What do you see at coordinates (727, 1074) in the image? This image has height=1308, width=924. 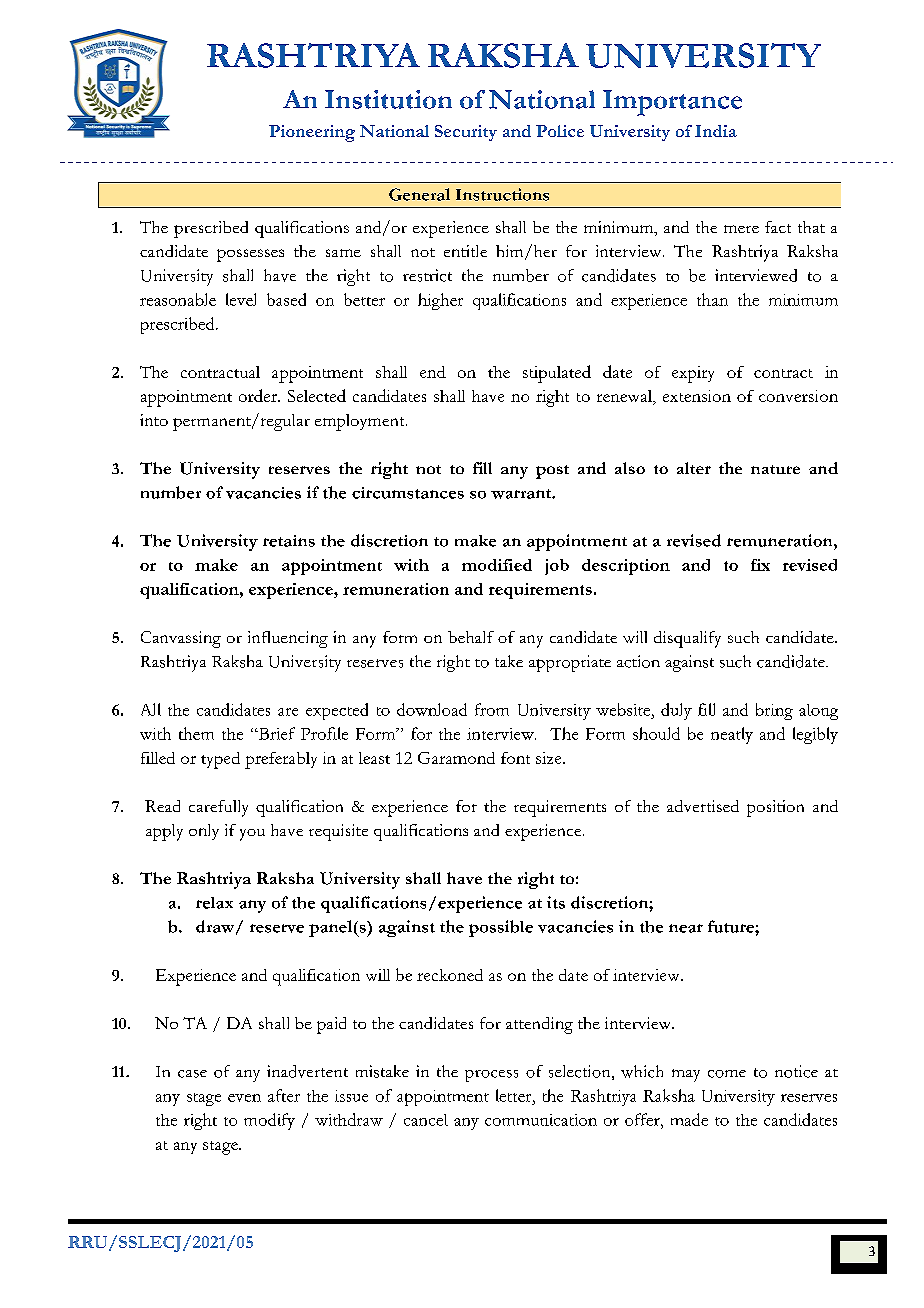 I see `come` at bounding box center [727, 1074].
